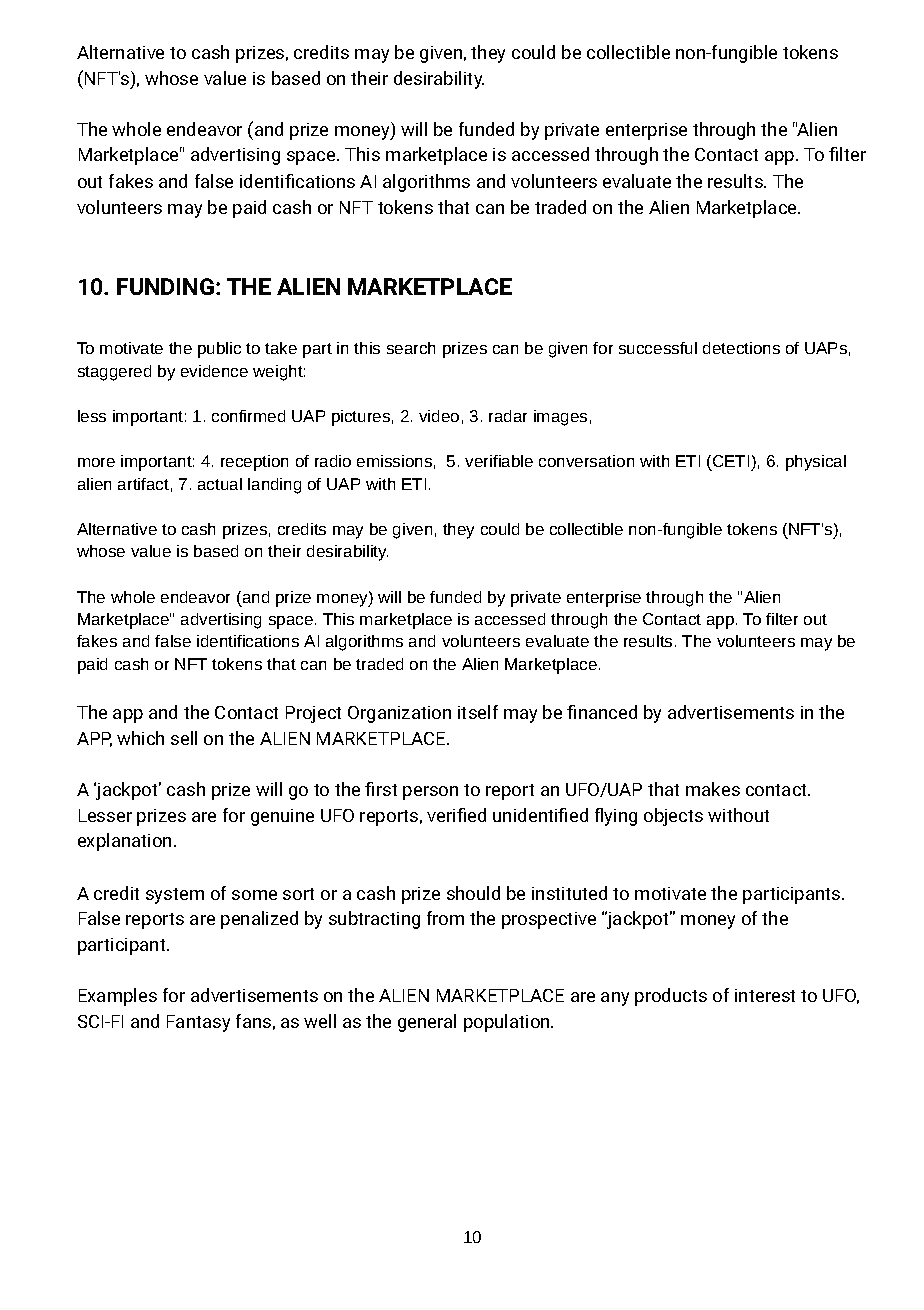  Describe the element at coordinates (165, 286) in the screenshot. I see `FUNDING` at that location.
